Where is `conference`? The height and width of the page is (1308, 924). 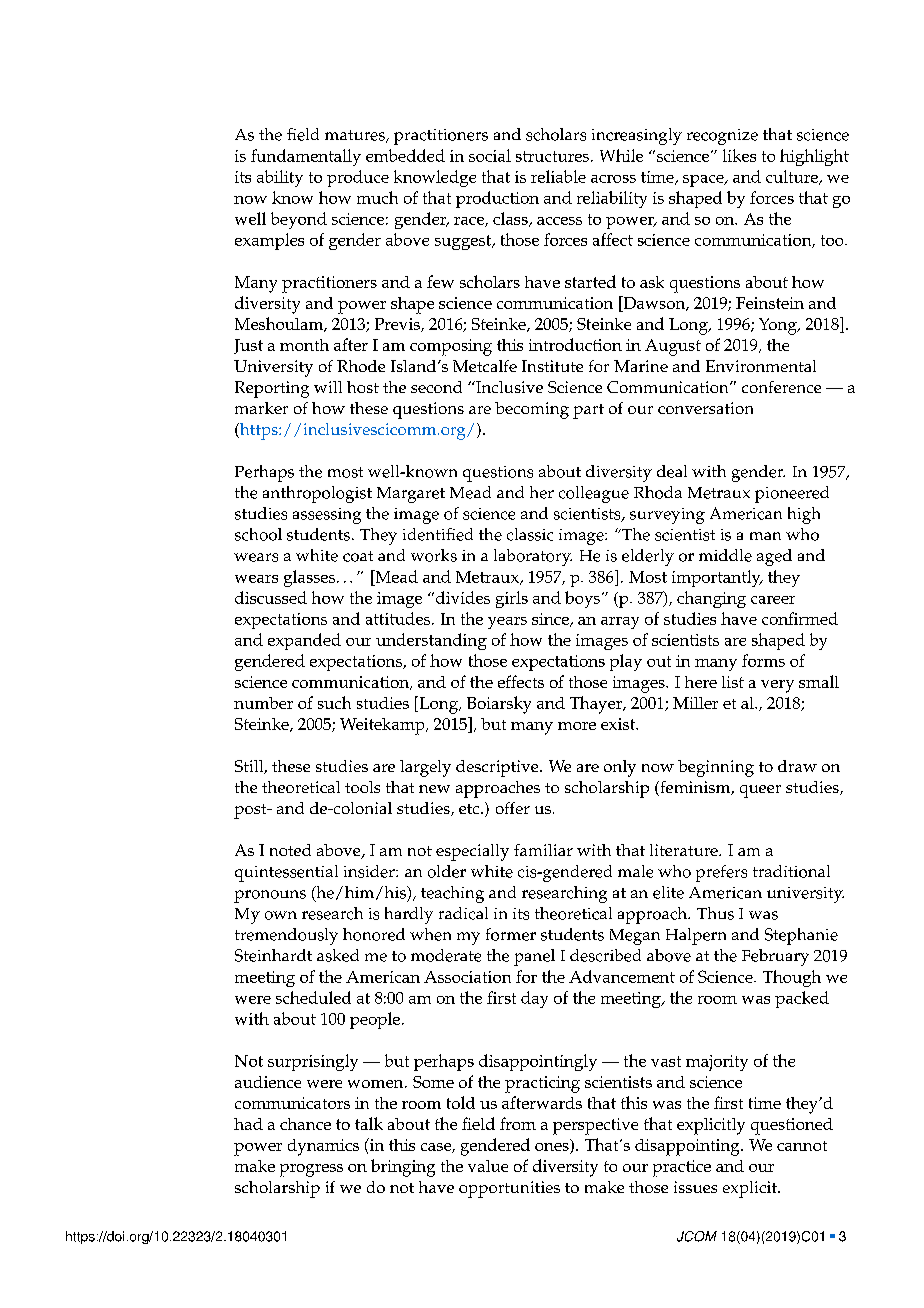 conference is located at coordinates (781, 387).
